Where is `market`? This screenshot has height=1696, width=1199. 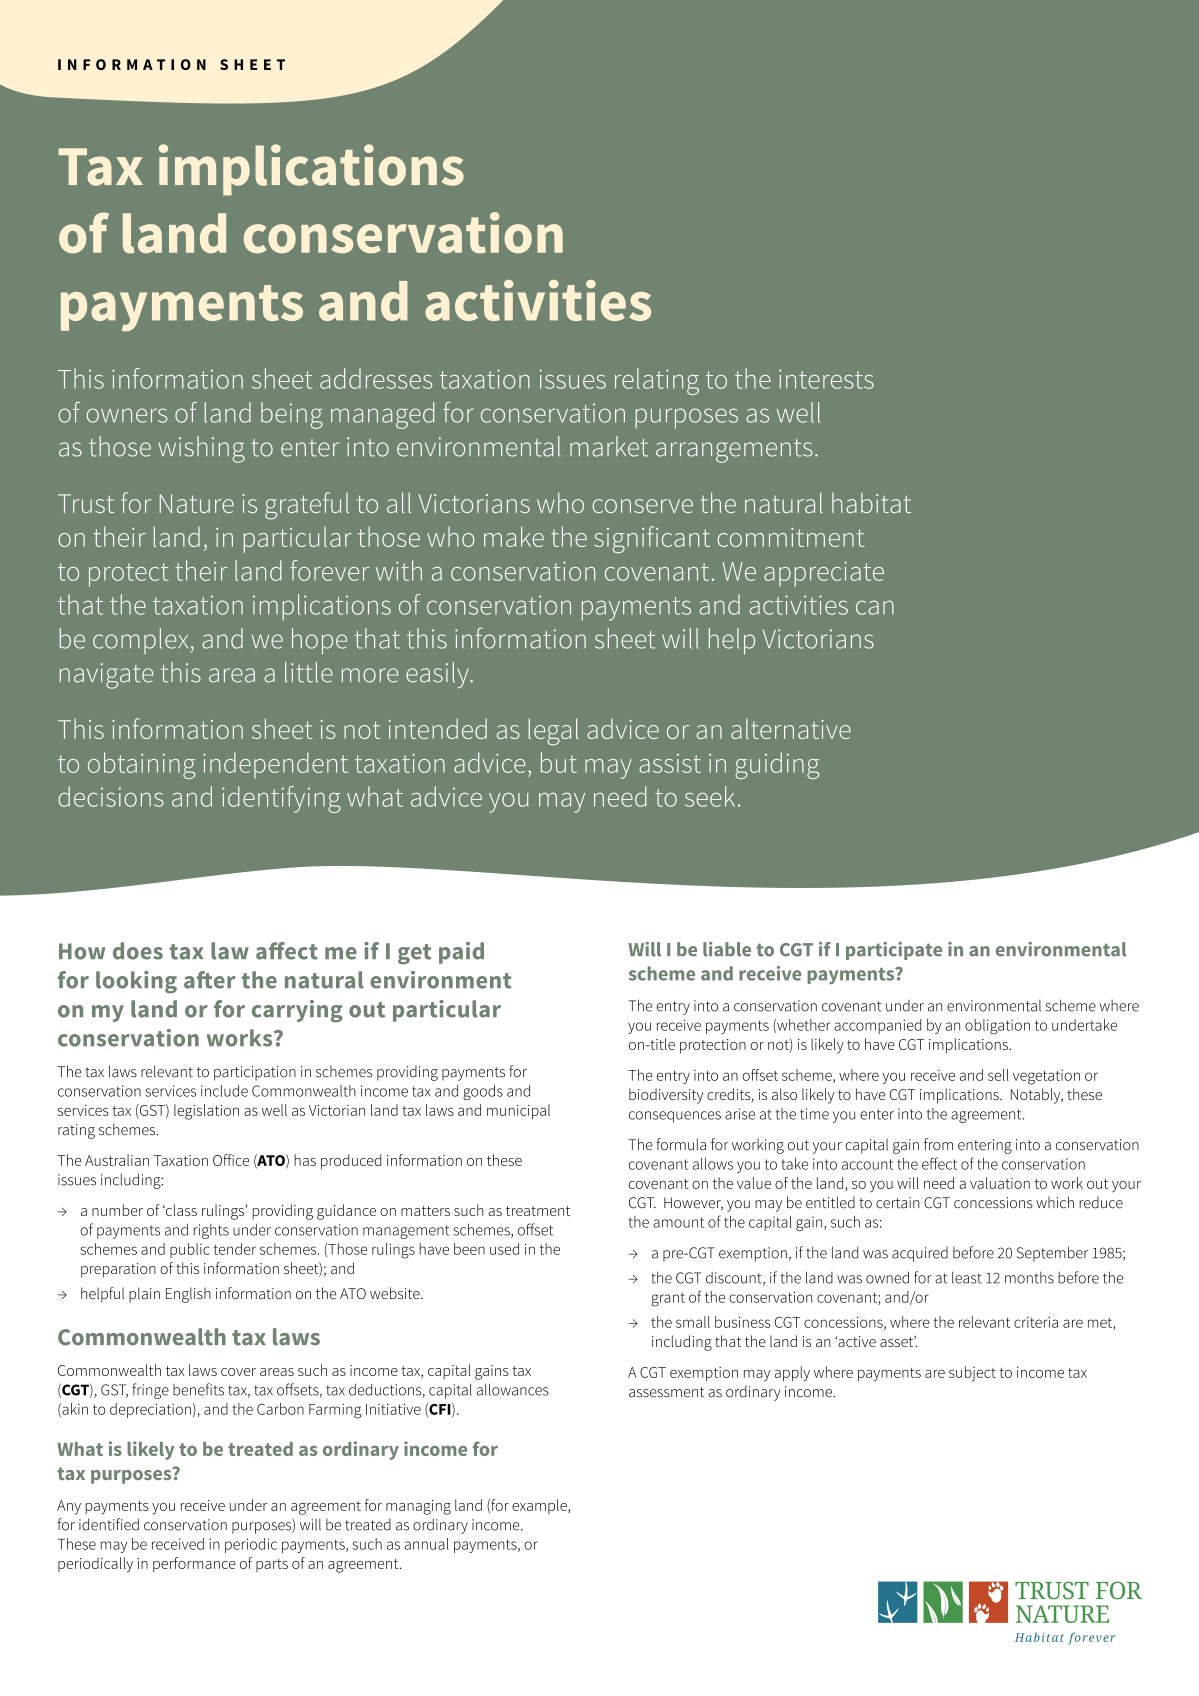 market is located at coordinates (609, 446).
